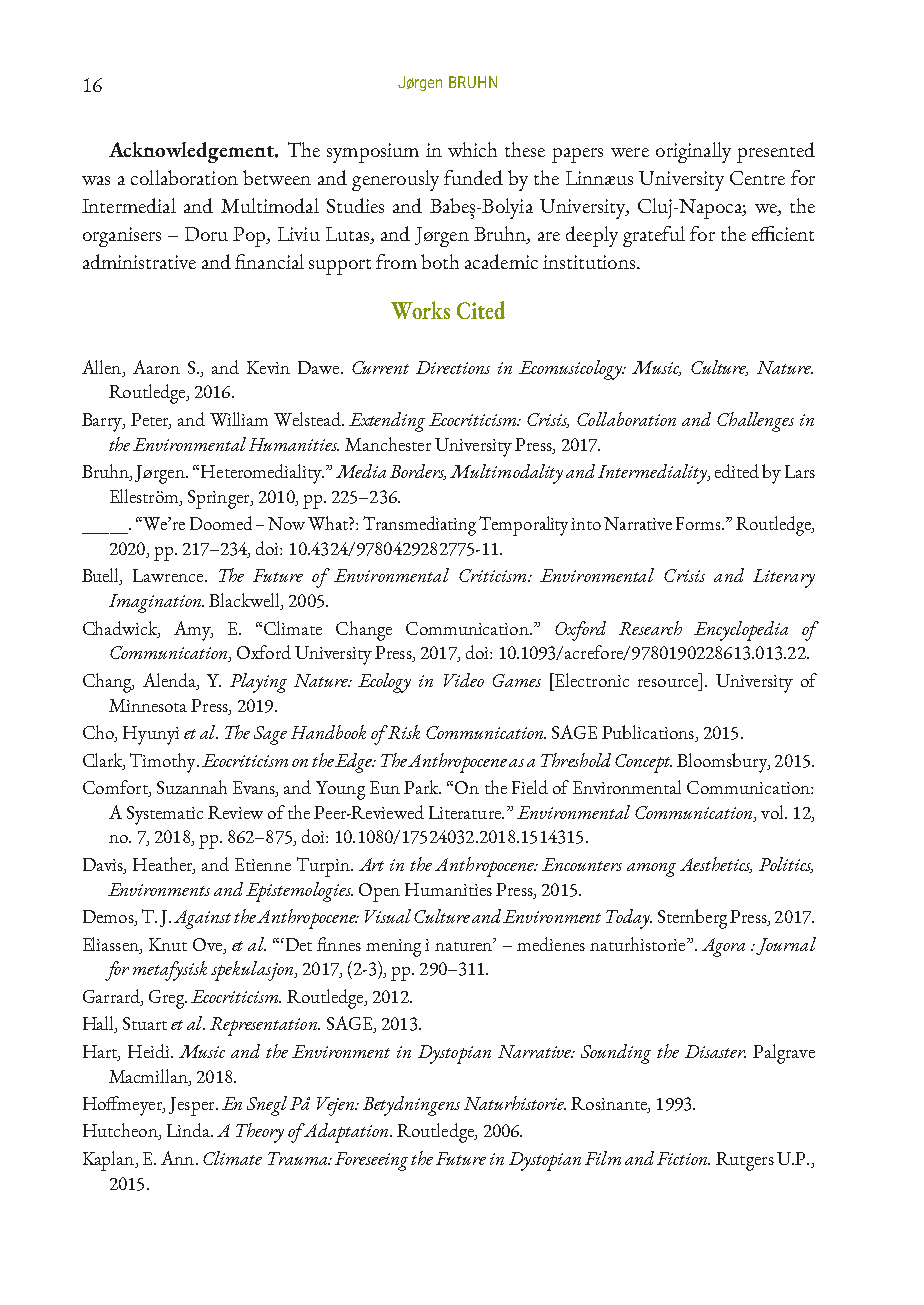 This document has height=1305, width=924. What do you see at coordinates (741, 631) in the document?
I see `Encyclopedia` at bounding box center [741, 631].
